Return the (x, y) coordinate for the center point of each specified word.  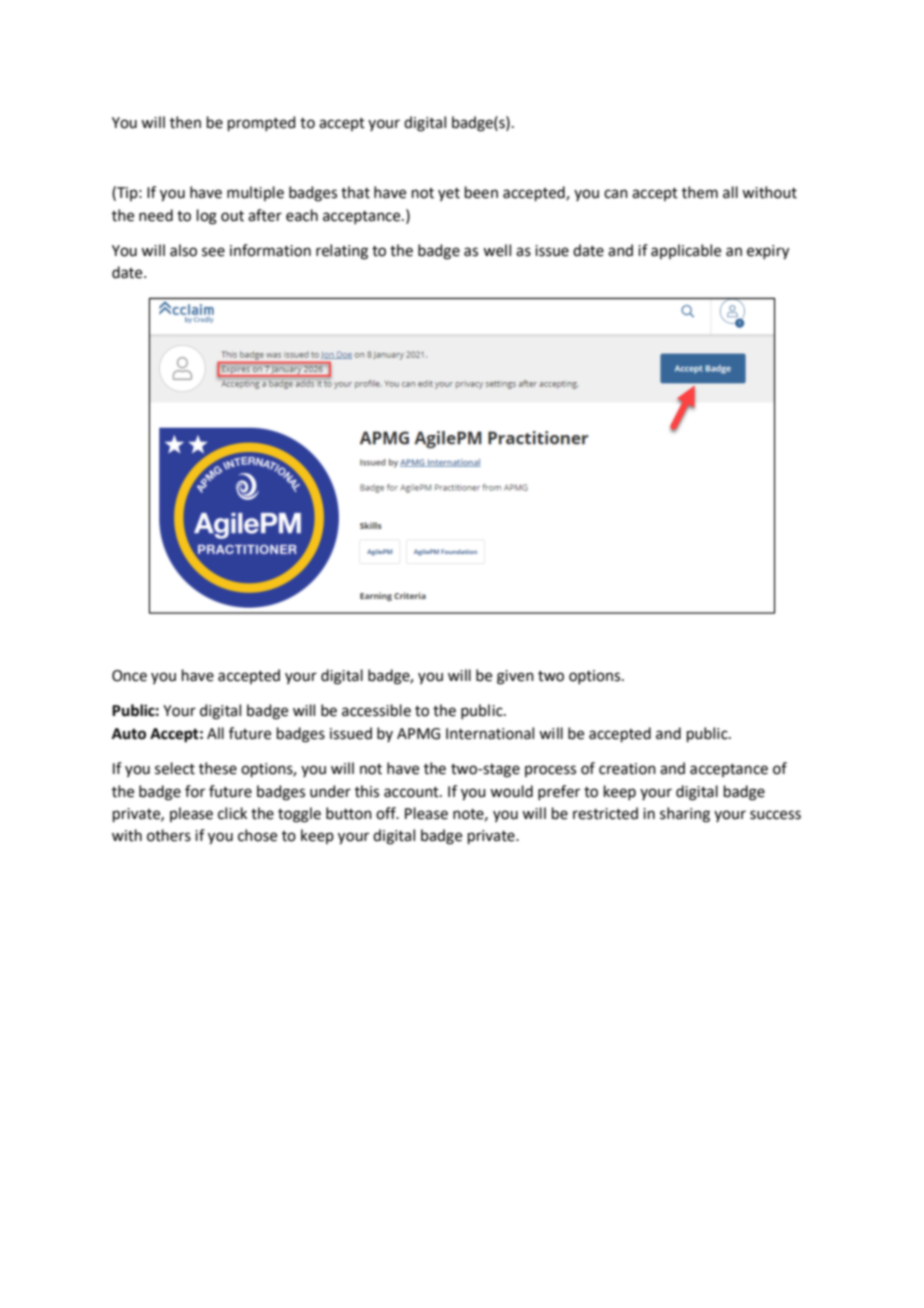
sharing (685, 815)
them (700, 192)
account (412, 792)
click (232, 813)
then (185, 122)
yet (449, 194)
